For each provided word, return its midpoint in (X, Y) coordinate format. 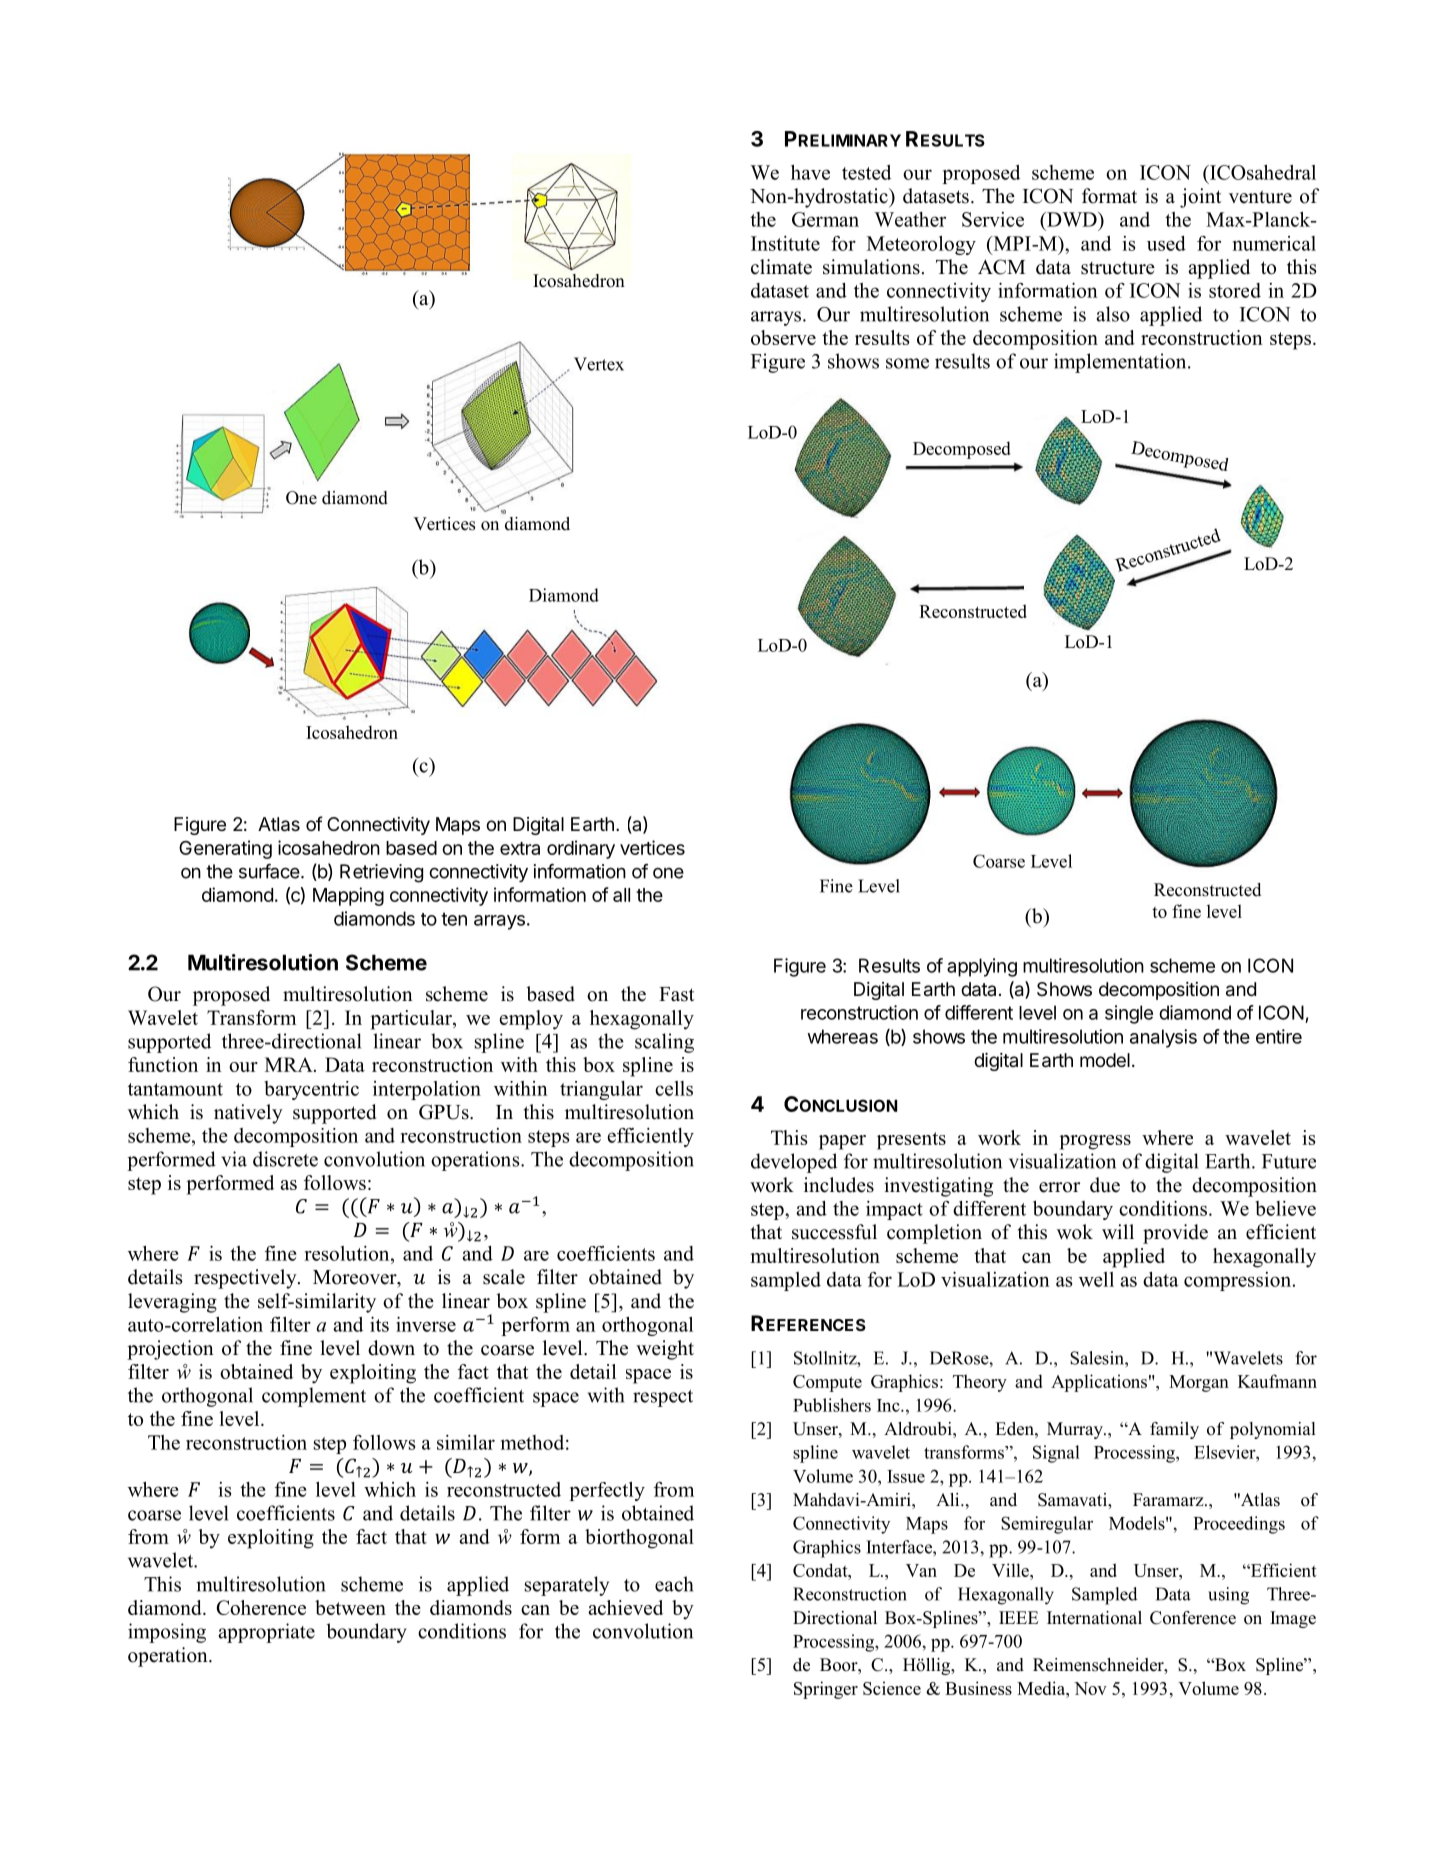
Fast (676, 994)
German (825, 219)
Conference (1193, 1618)
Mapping (348, 896)
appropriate (267, 1633)
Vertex (599, 364)
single (1129, 1014)
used (1166, 243)
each (674, 1584)
